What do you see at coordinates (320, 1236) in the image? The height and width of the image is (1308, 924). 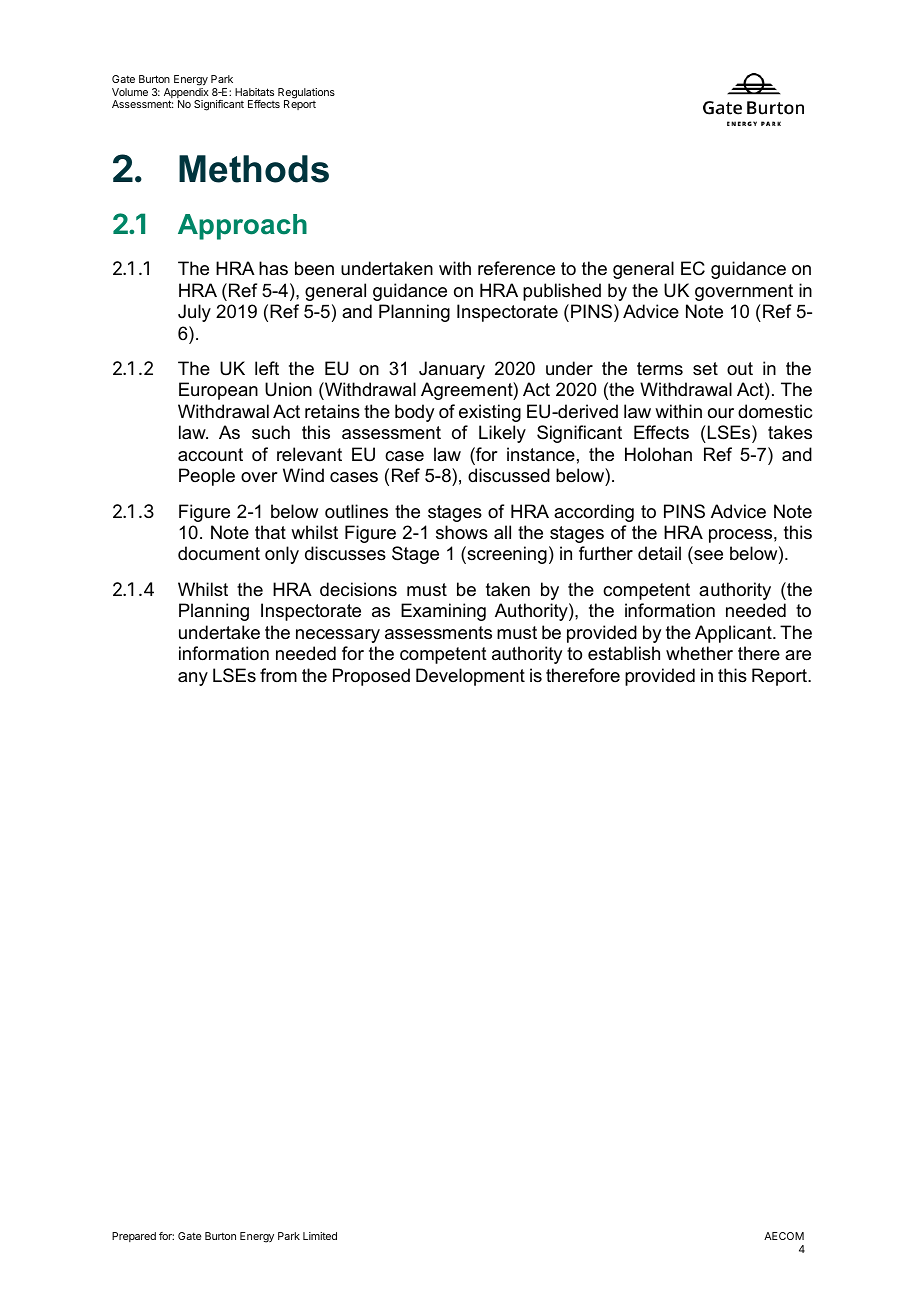 I see `Limited` at bounding box center [320, 1236].
